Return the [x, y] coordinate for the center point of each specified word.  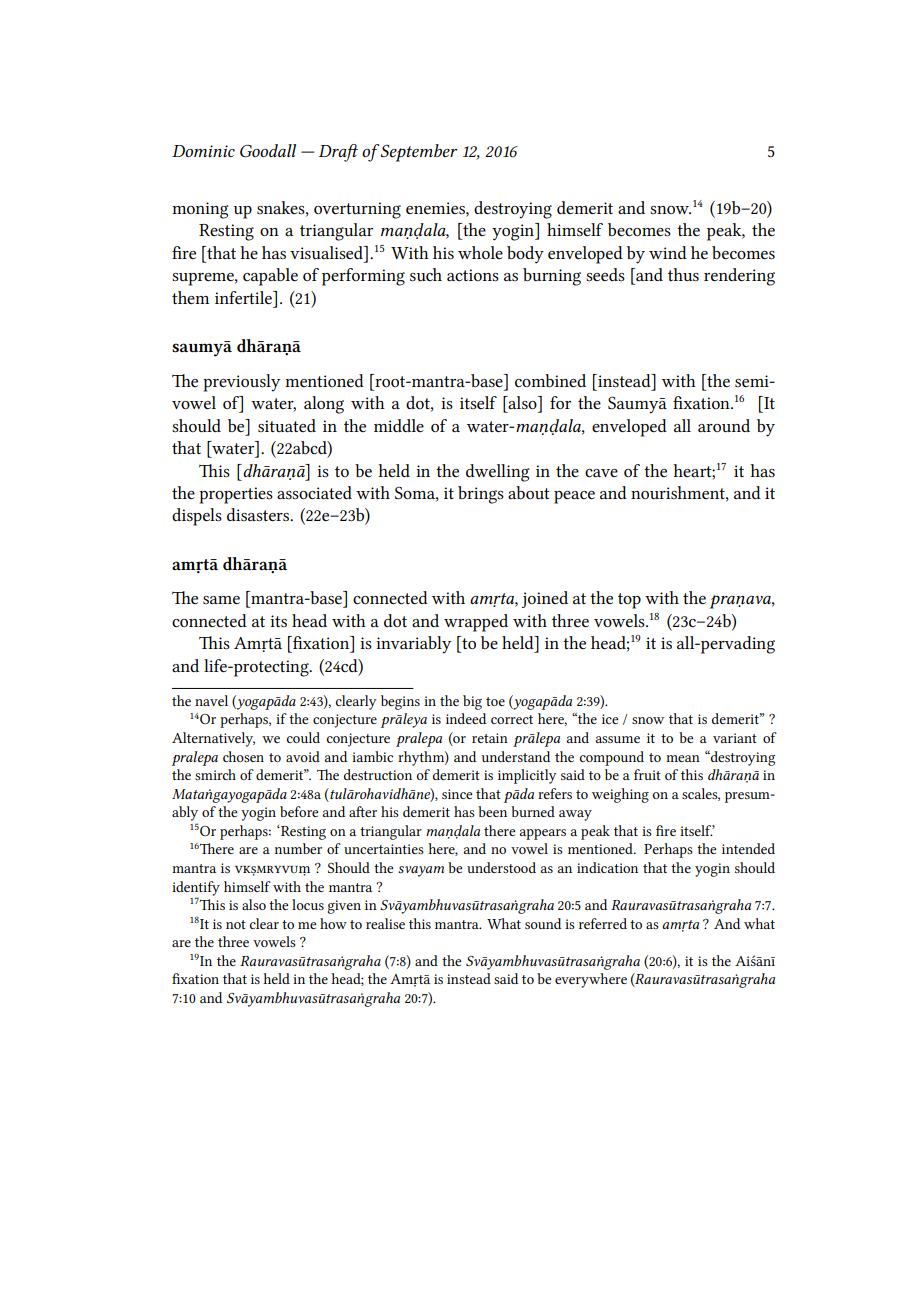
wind [668, 252]
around [724, 425]
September [419, 153]
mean [683, 758]
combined [550, 380]
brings [481, 495]
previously [241, 383]
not [236, 924]
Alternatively [213, 739]
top [629, 601]
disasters [259, 514]
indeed [466, 718]
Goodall [268, 150]
